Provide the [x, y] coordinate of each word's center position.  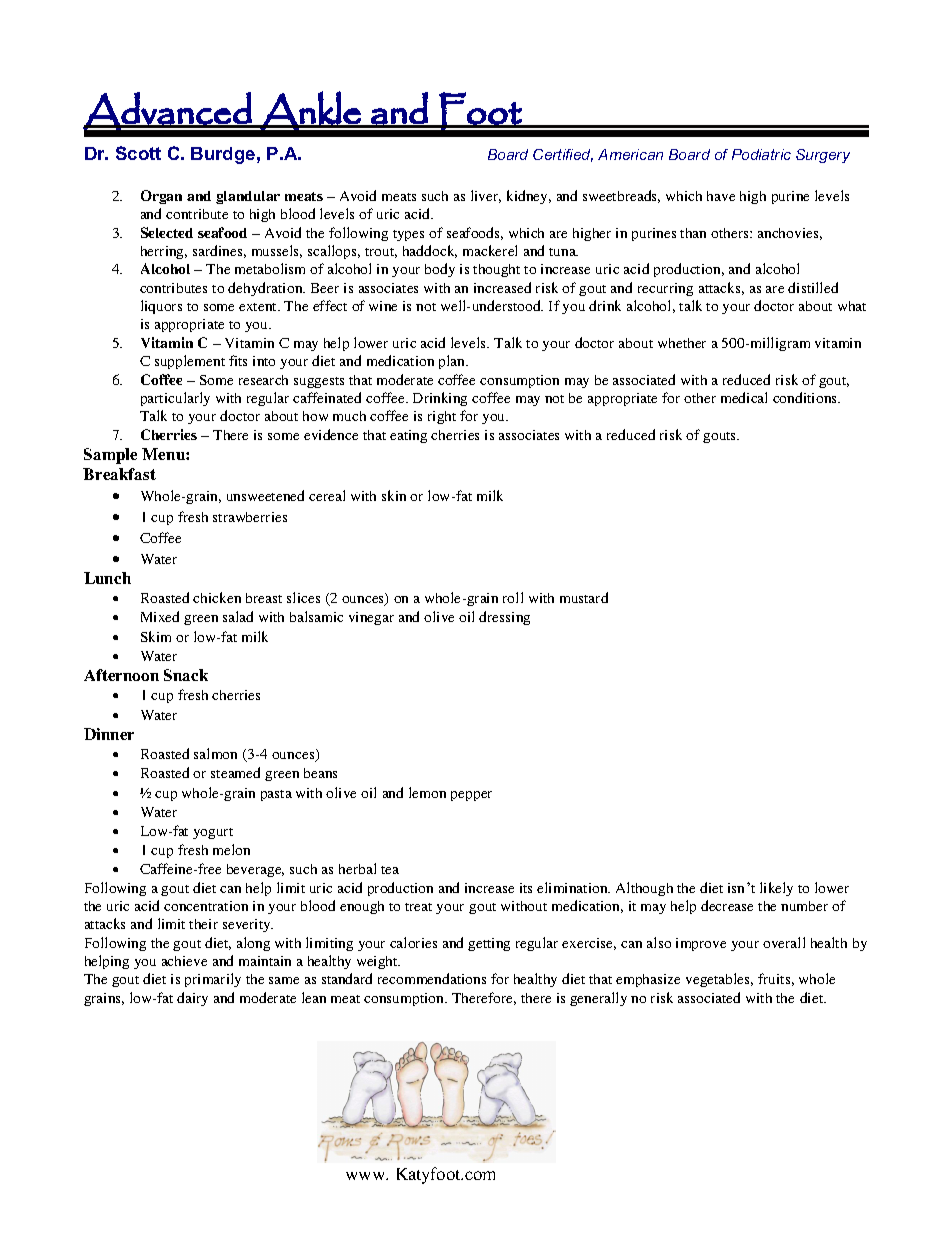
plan [453, 362]
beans [320, 773]
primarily [213, 980]
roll [513, 597]
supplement [190, 362]
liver [486, 196]
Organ [161, 197]
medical [744, 397]
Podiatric [761, 154]
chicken [217, 597]
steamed [235, 772]
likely [776, 889]
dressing [504, 618]
